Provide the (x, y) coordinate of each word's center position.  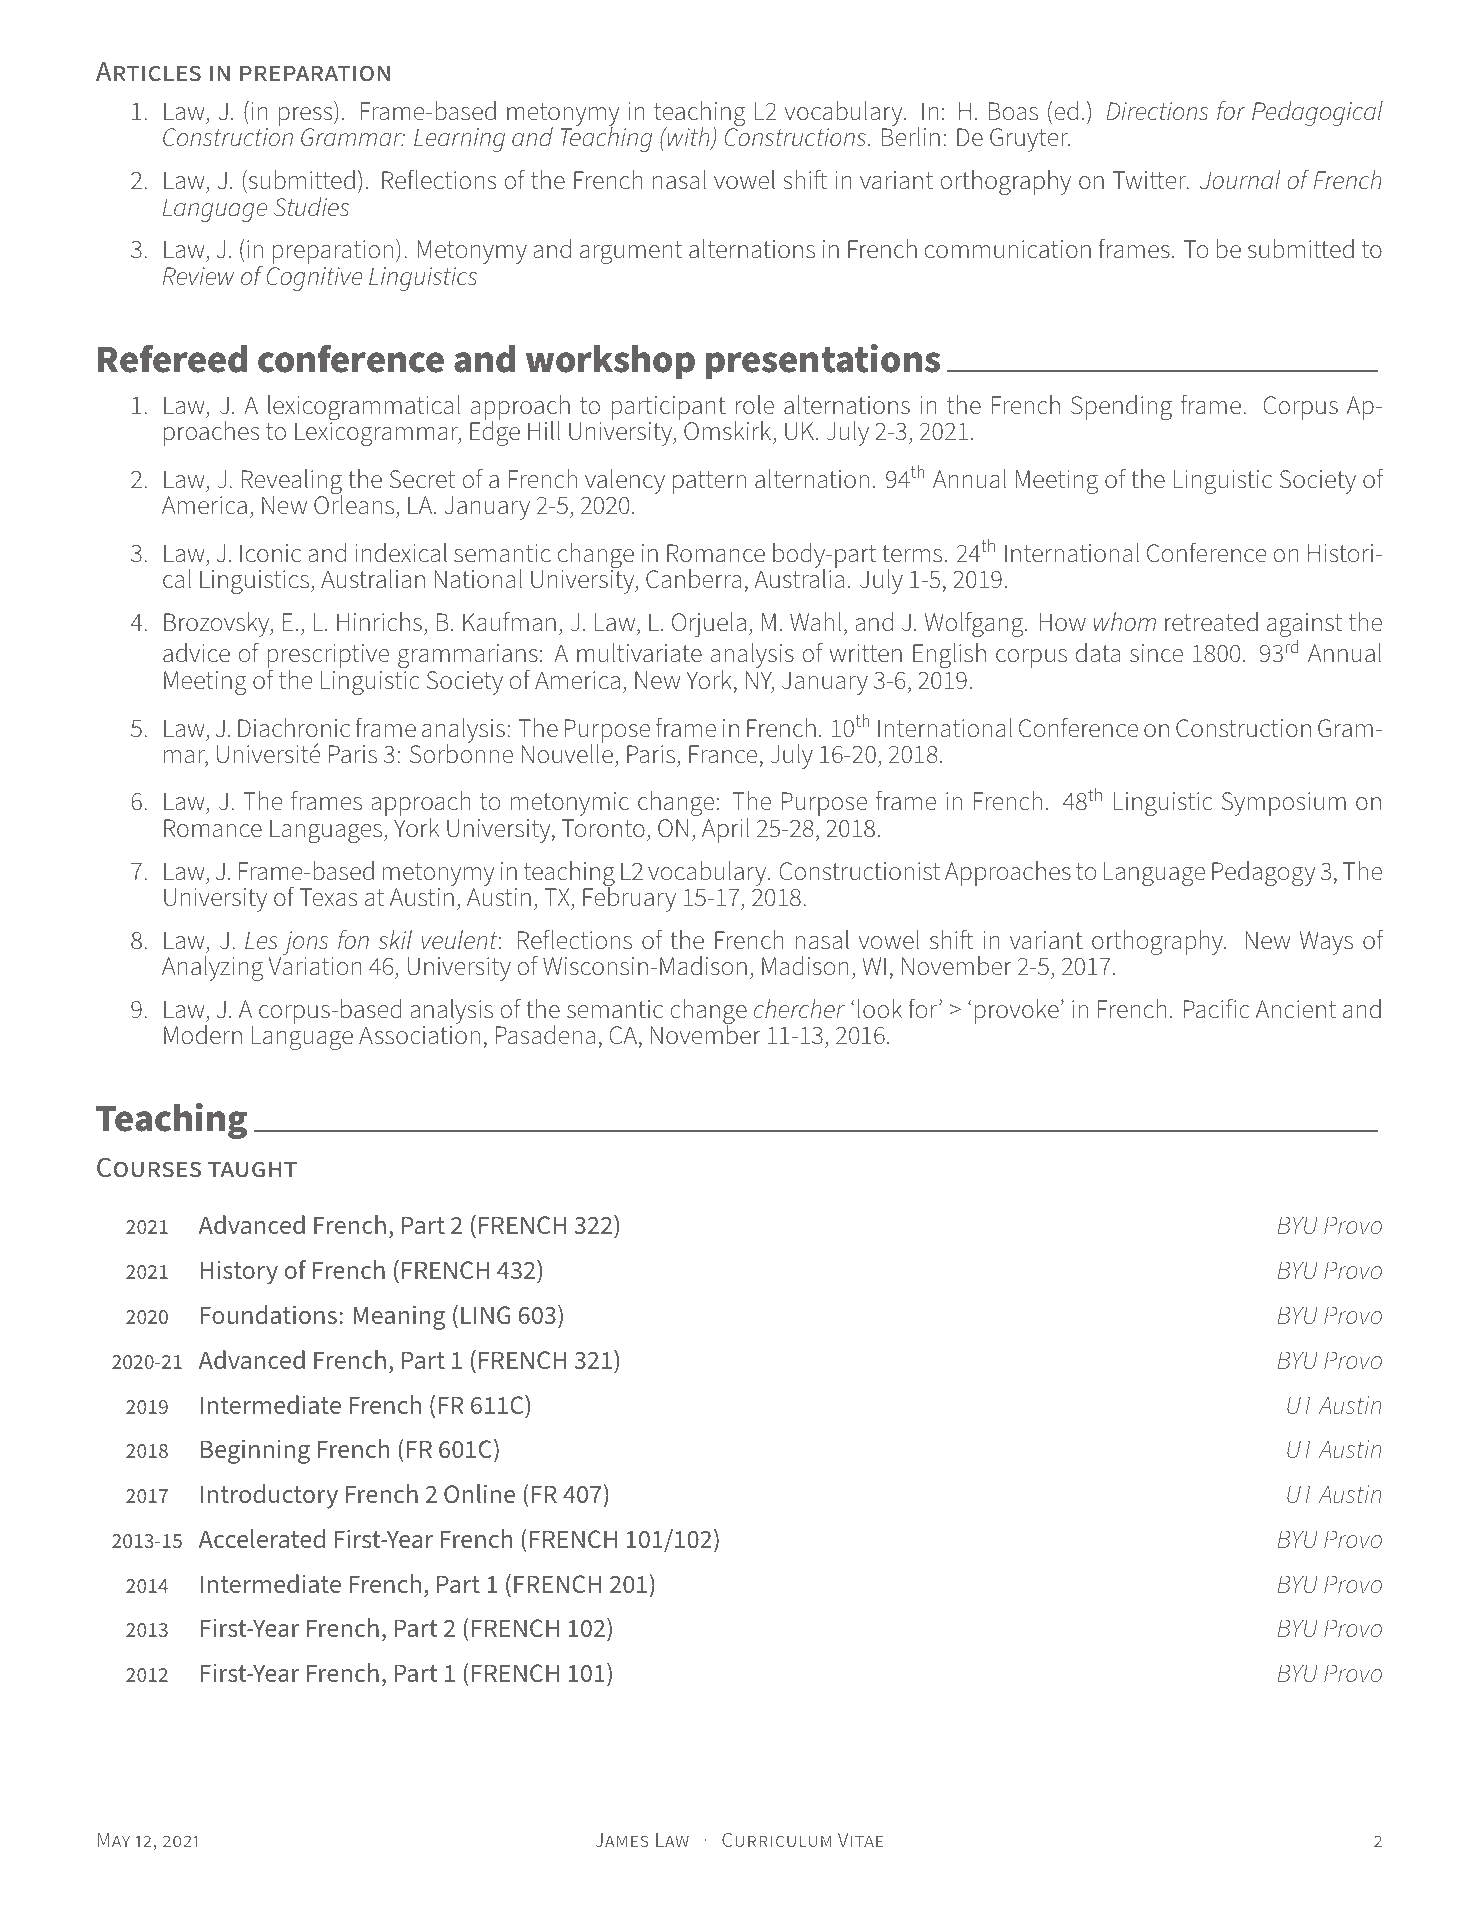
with (688, 138)
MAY (114, 1840)
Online (479, 1493)
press (307, 118)
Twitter (1150, 180)
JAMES (622, 1840)
